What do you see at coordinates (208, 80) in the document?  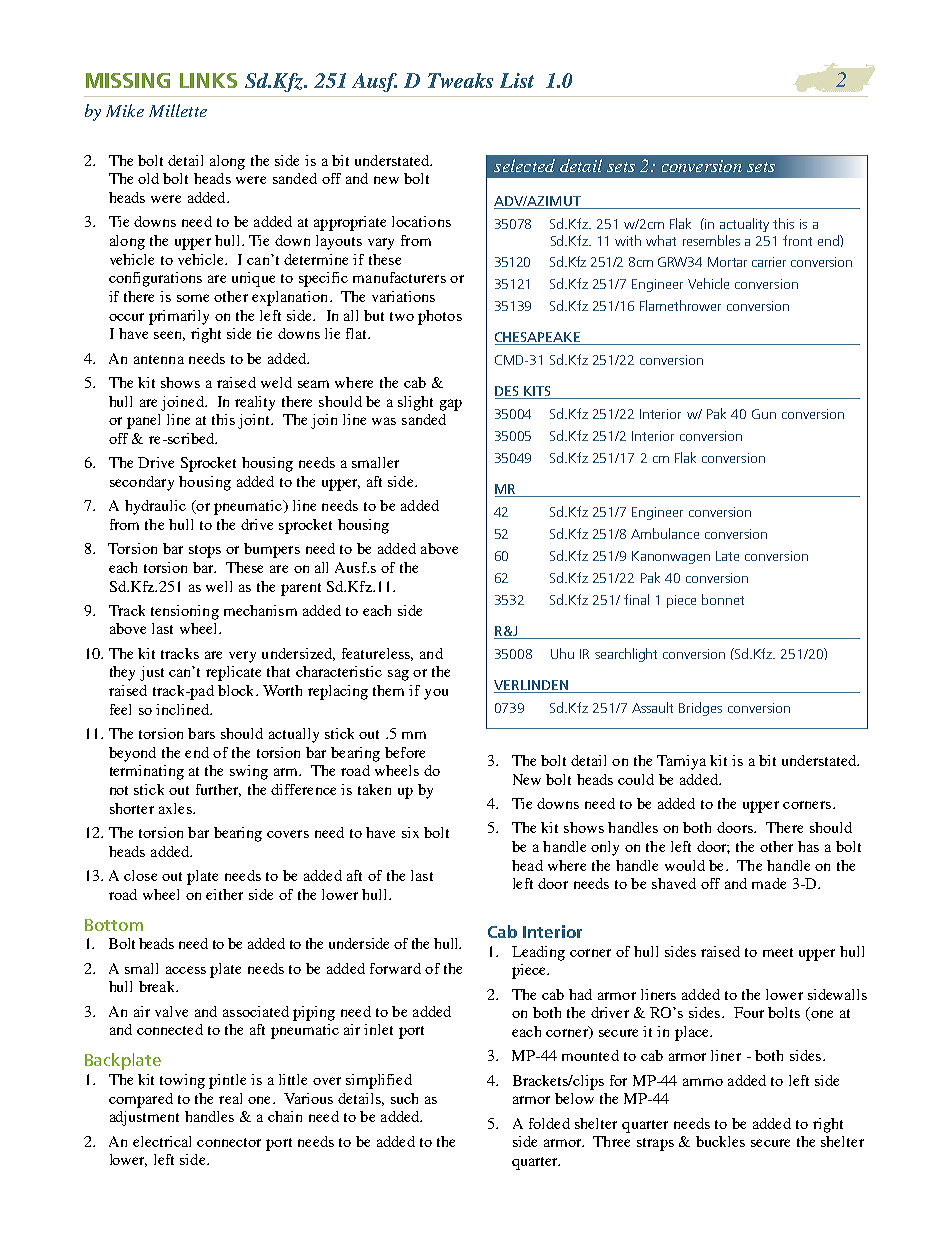 I see `LINKS` at bounding box center [208, 80].
